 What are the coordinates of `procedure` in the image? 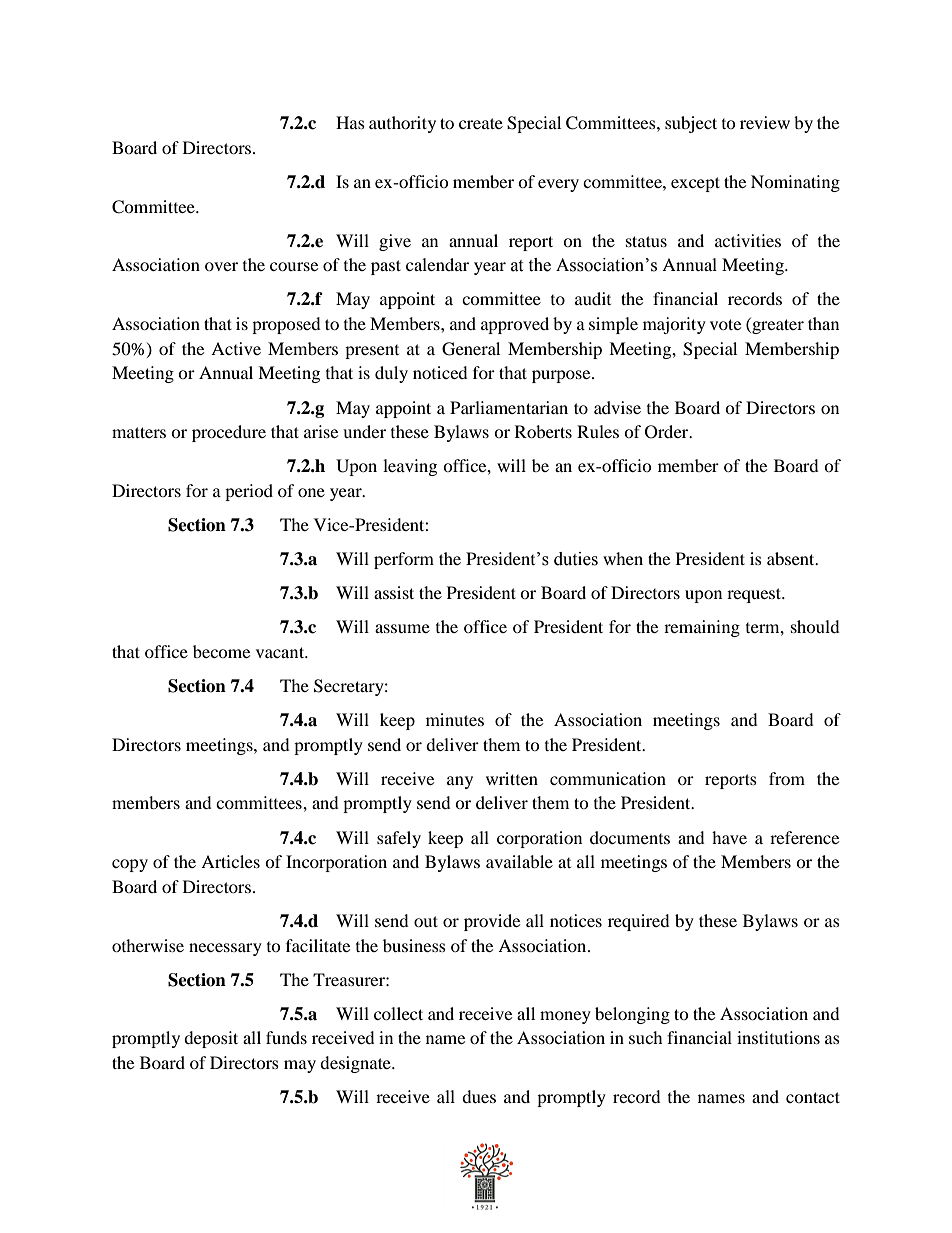 It's located at (229, 433).
